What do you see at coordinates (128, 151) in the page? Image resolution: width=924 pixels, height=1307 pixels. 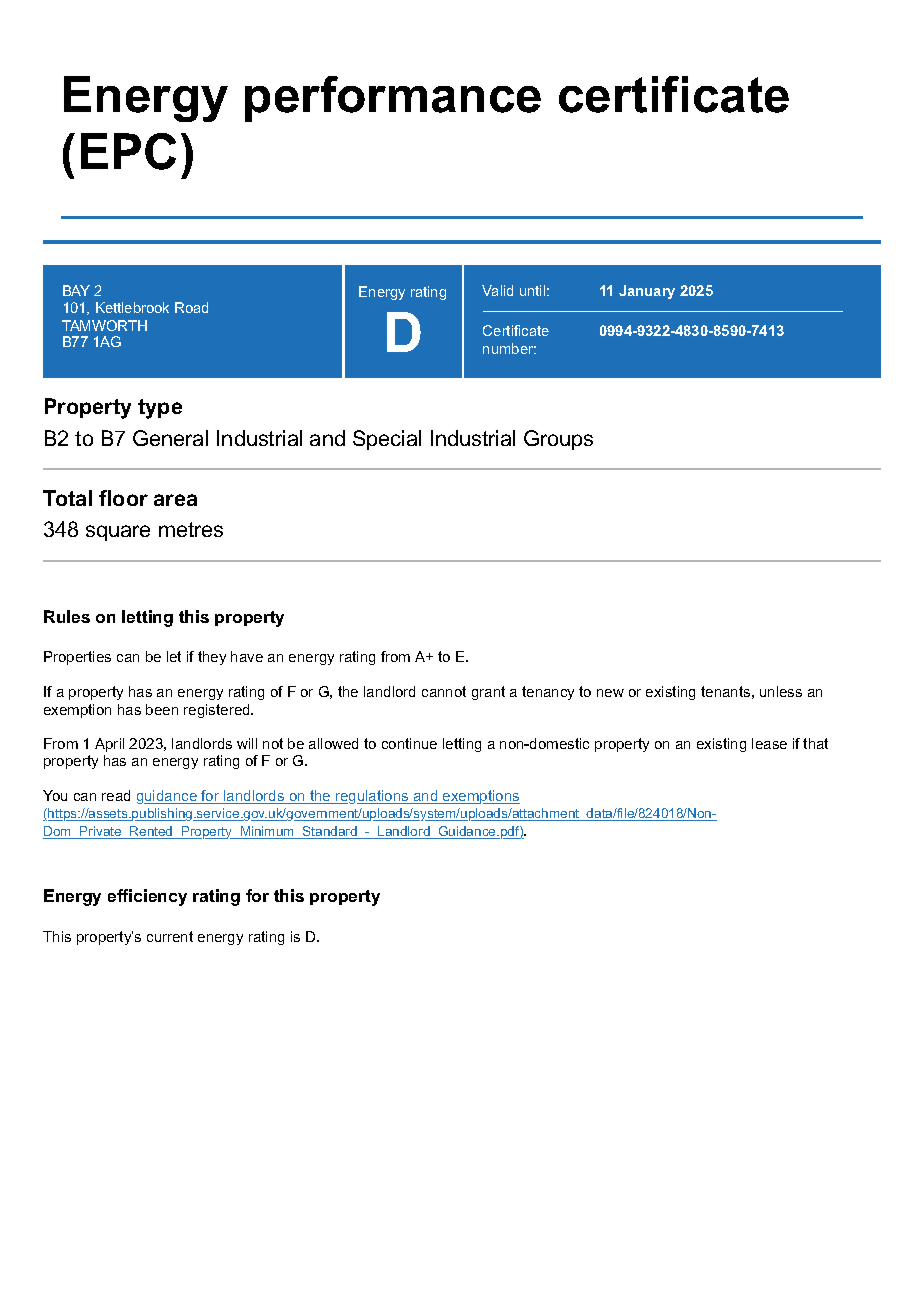 I see `EPC` at bounding box center [128, 151].
